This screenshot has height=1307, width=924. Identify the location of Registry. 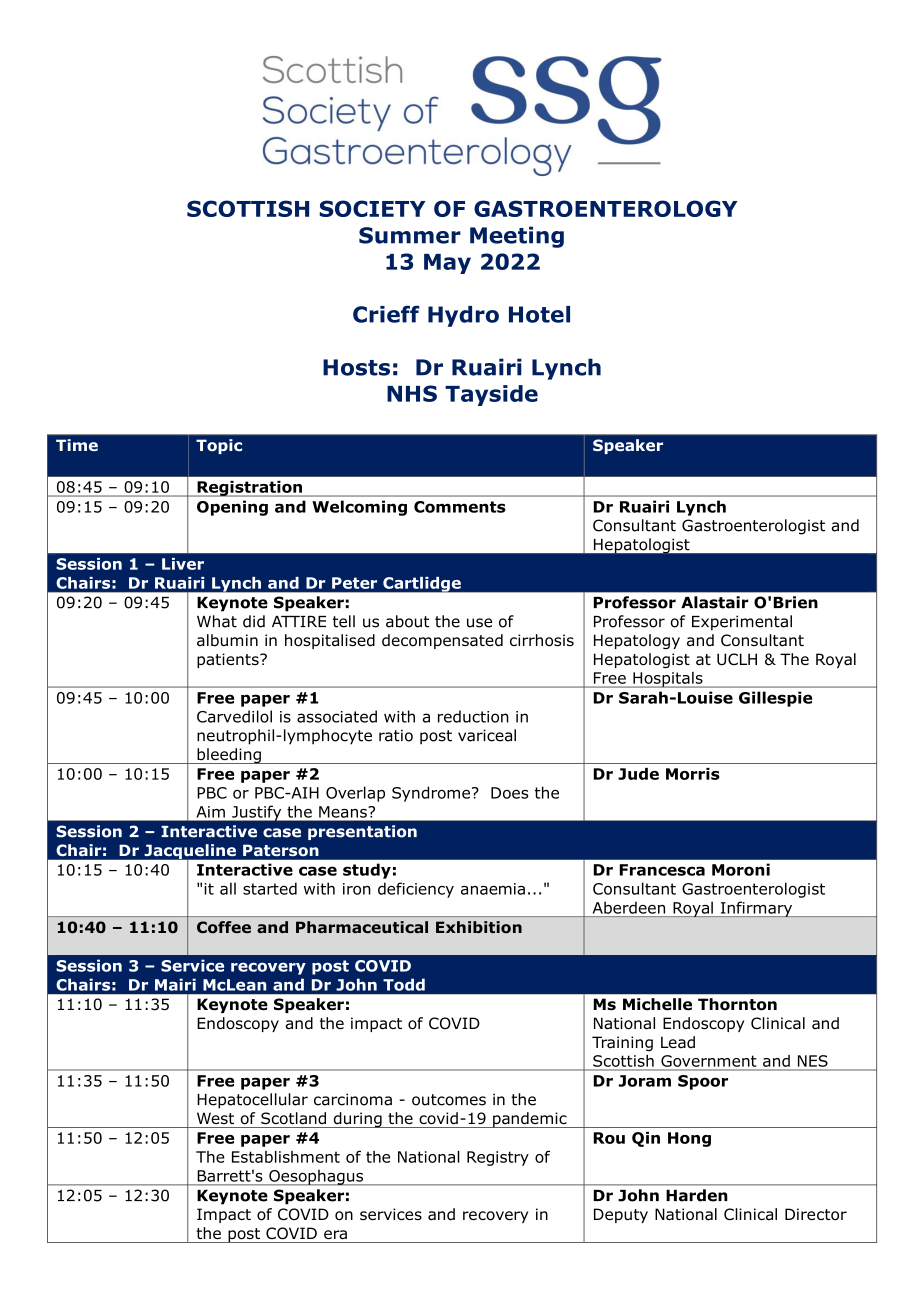
(498, 1158).
